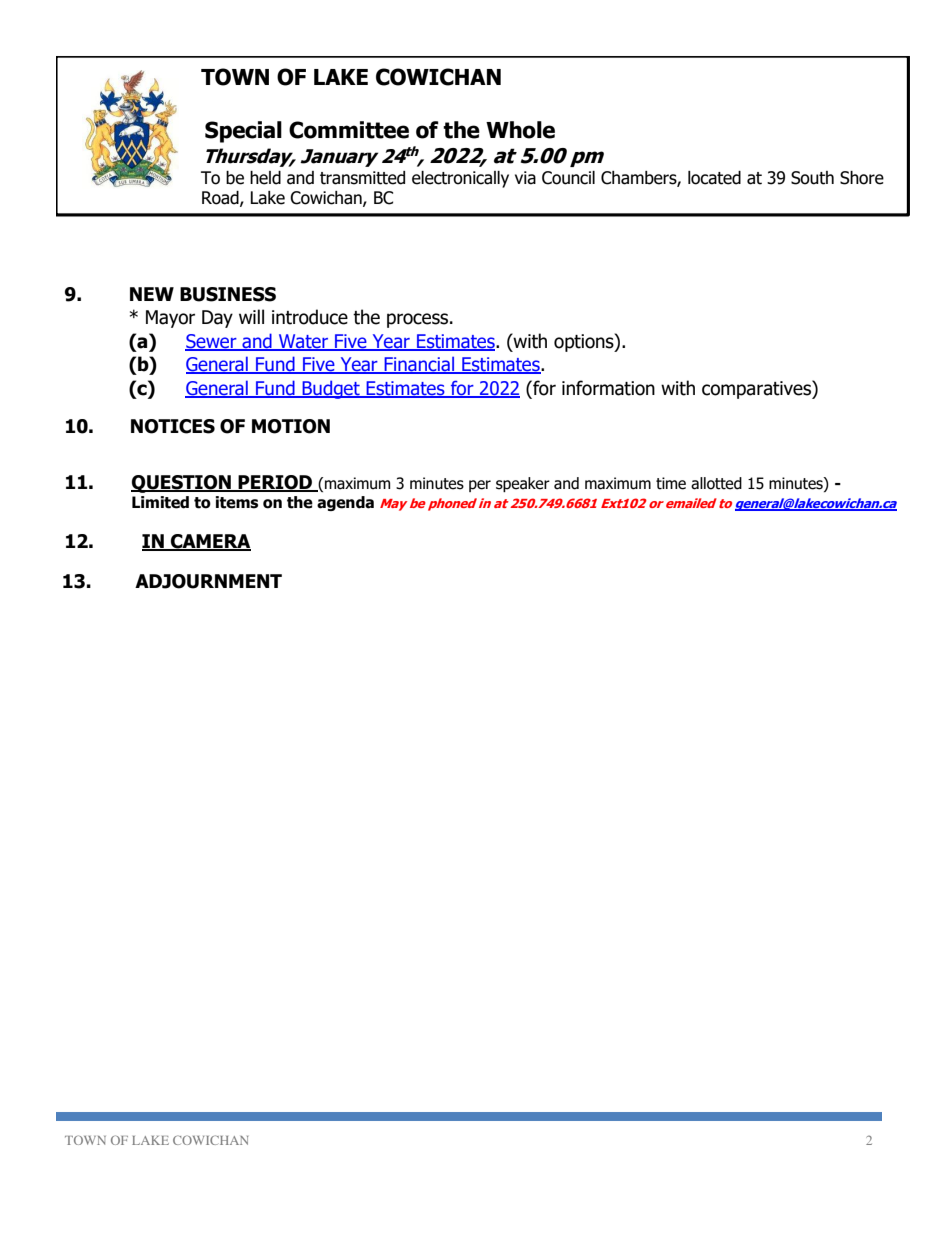  I want to click on located, so click(714, 178).
